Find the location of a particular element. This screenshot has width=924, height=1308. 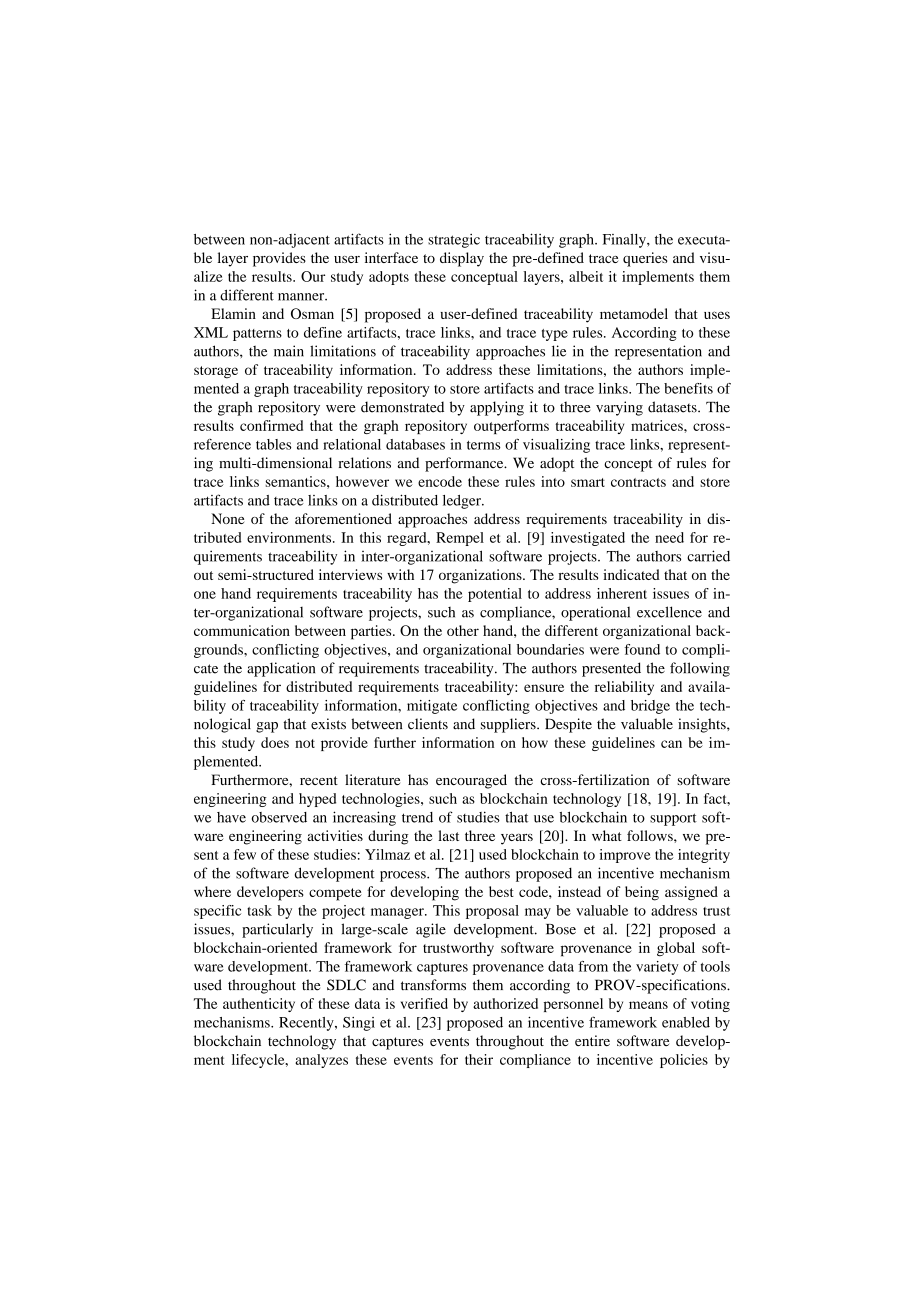

found is located at coordinates (642, 649).
